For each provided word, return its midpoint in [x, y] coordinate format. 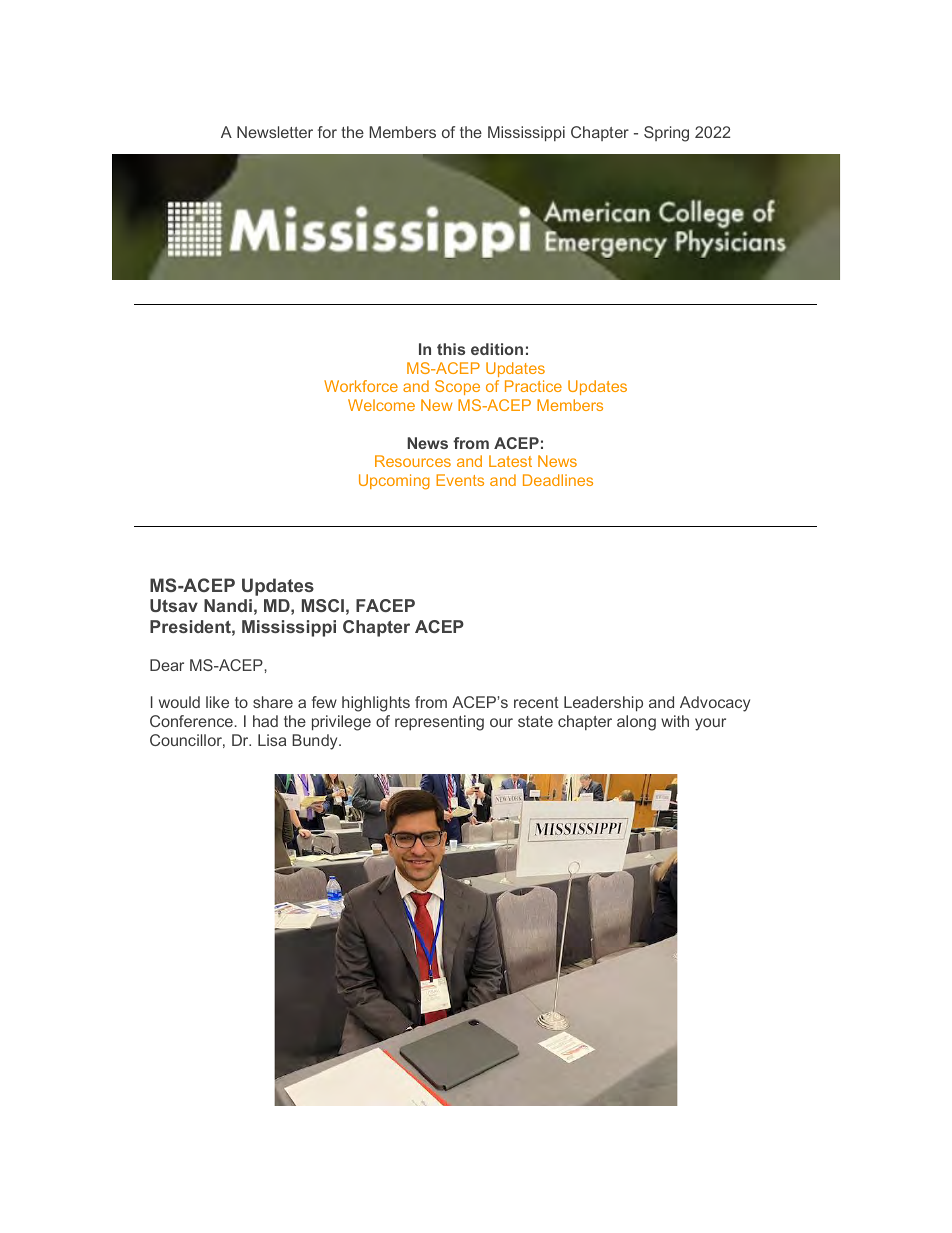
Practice [533, 386]
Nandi [228, 605]
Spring [666, 134]
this [451, 349]
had [265, 721]
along [636, 723]
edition [497, 349]
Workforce [361, 386]
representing [439, 723]
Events [460, 480]
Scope [457, 387]
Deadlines [558, 480]
